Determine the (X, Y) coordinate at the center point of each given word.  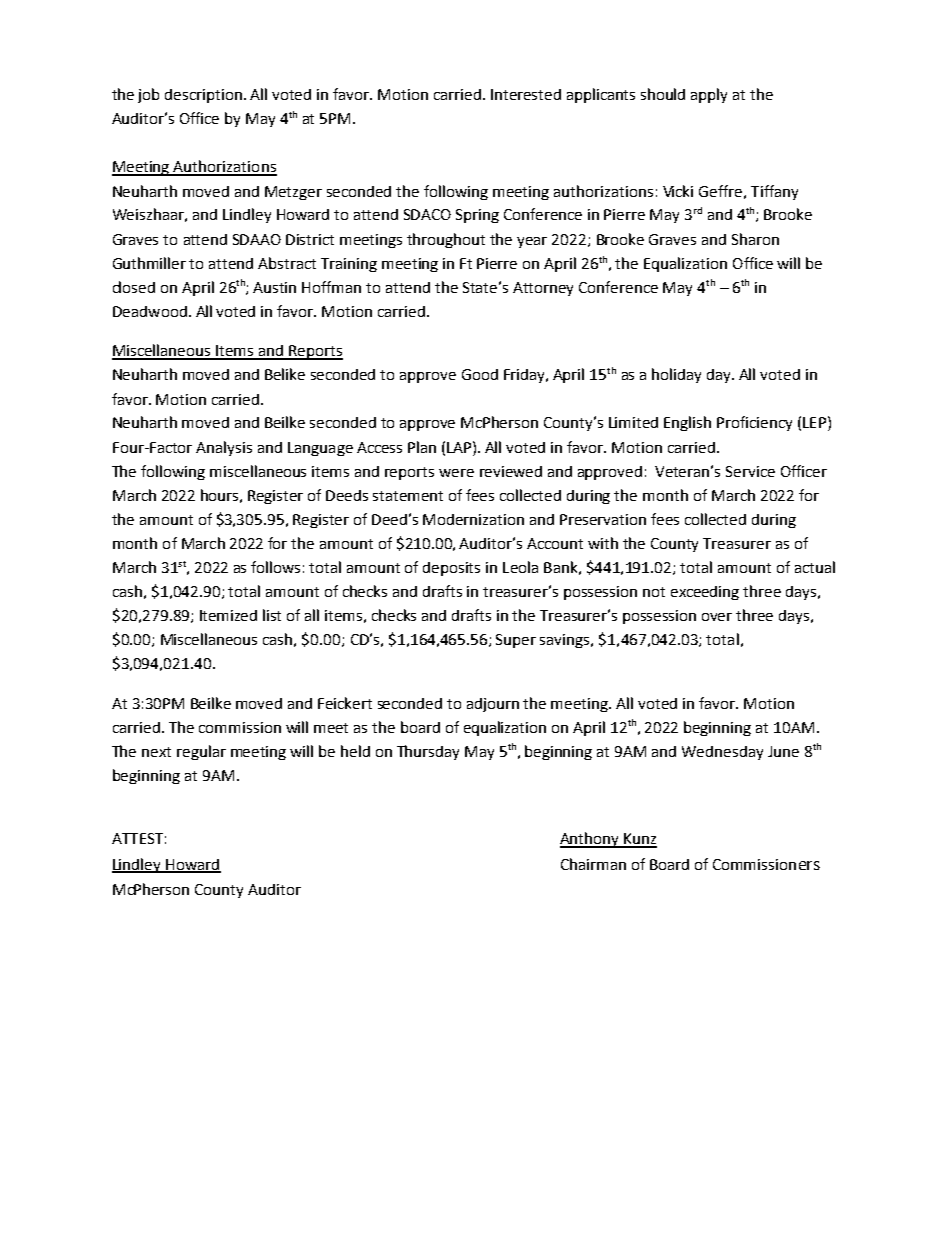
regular (201, 752)
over (717, 617)
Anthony (591, 840)
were (456, 473)
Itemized (228, 615)
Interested (526, 94)
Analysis (224, 448)
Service (750, 471)
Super (516, 641)
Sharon (755, 239)
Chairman (593, 864)
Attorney (543, 289)
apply (709, 95)
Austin (274, 287)
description (205, 96)
